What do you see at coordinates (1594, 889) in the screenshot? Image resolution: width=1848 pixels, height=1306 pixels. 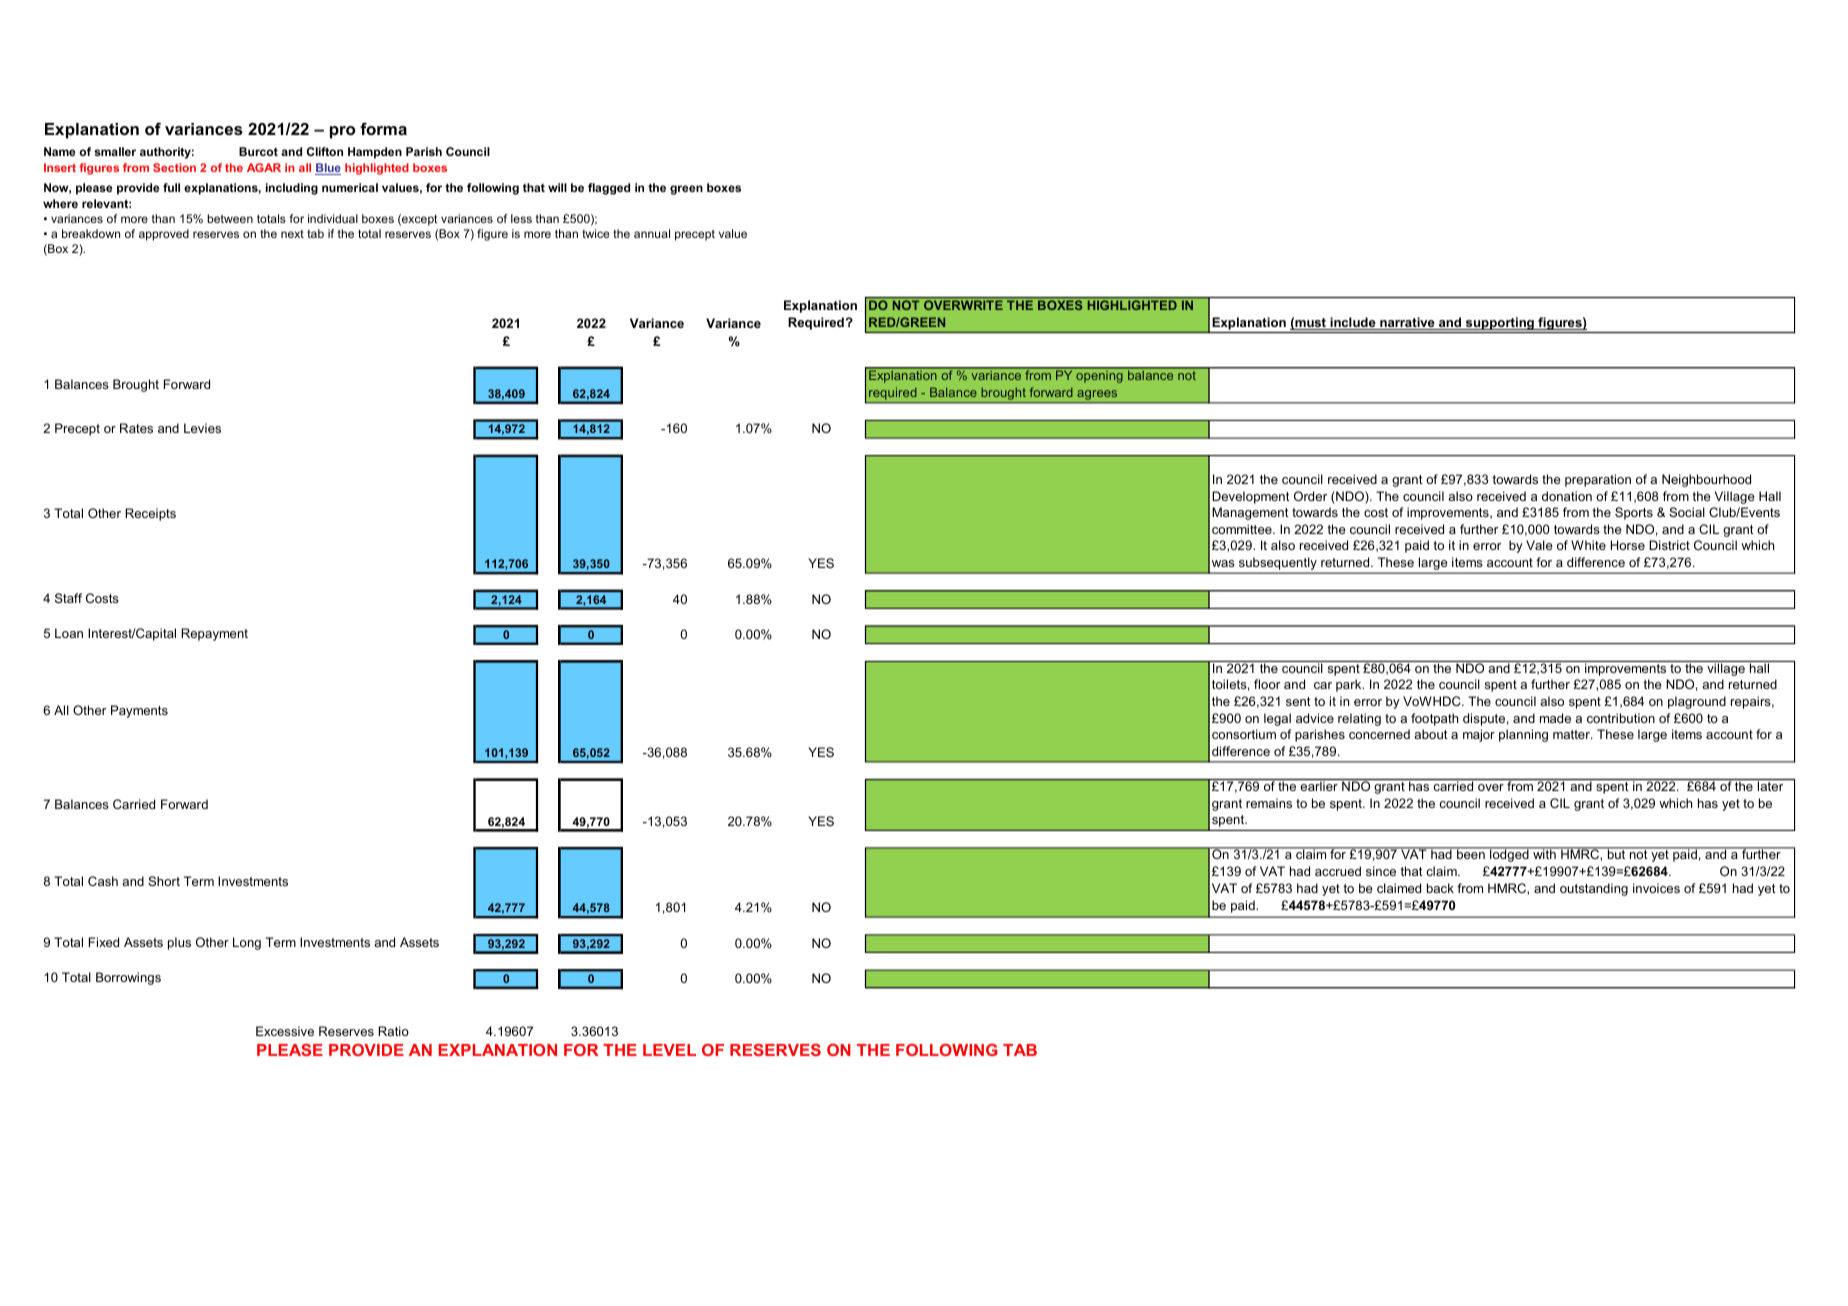 I see `outstanding` at bounding box center [1594, 889].
